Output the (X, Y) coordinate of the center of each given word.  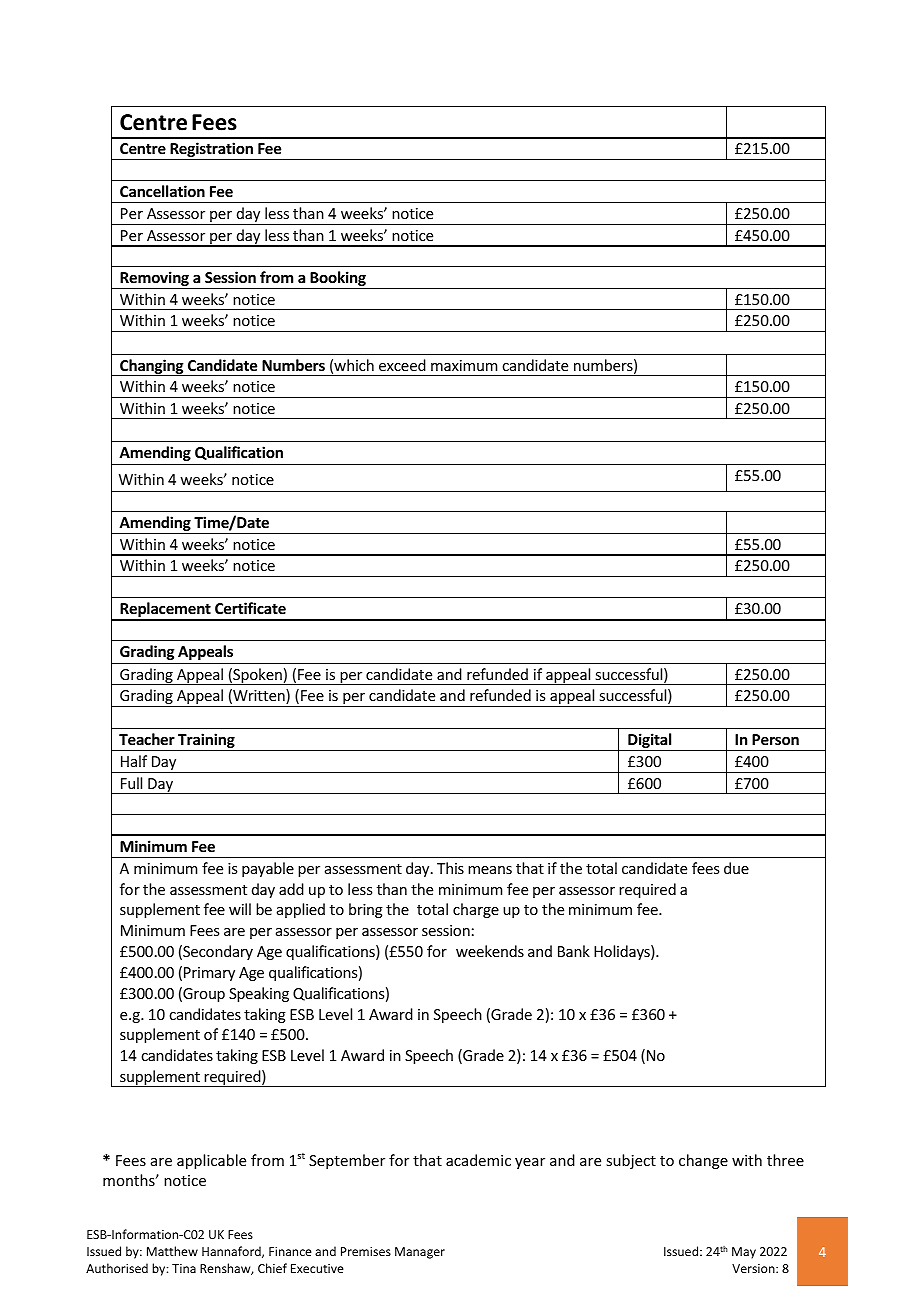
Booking (338, 280)
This (450, 868)
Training (206, 742)
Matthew (172, 1251)
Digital (650, 742)
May (744, 1253)
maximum (464, 365)
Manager (420, 1253)
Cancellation (162, 191)
